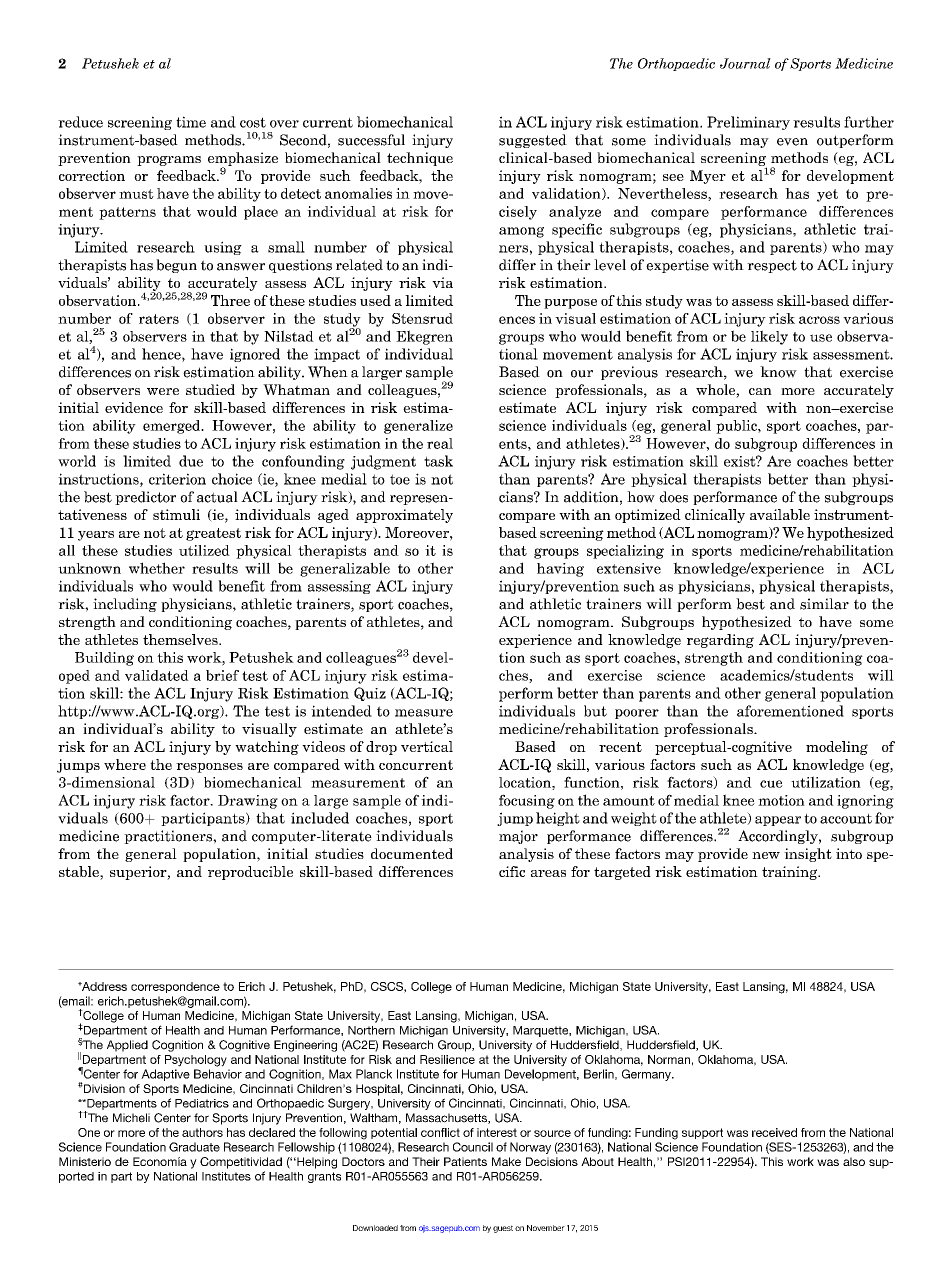  Describe the element at coordinates (163, 391) in the page. I see `were` at that location.
